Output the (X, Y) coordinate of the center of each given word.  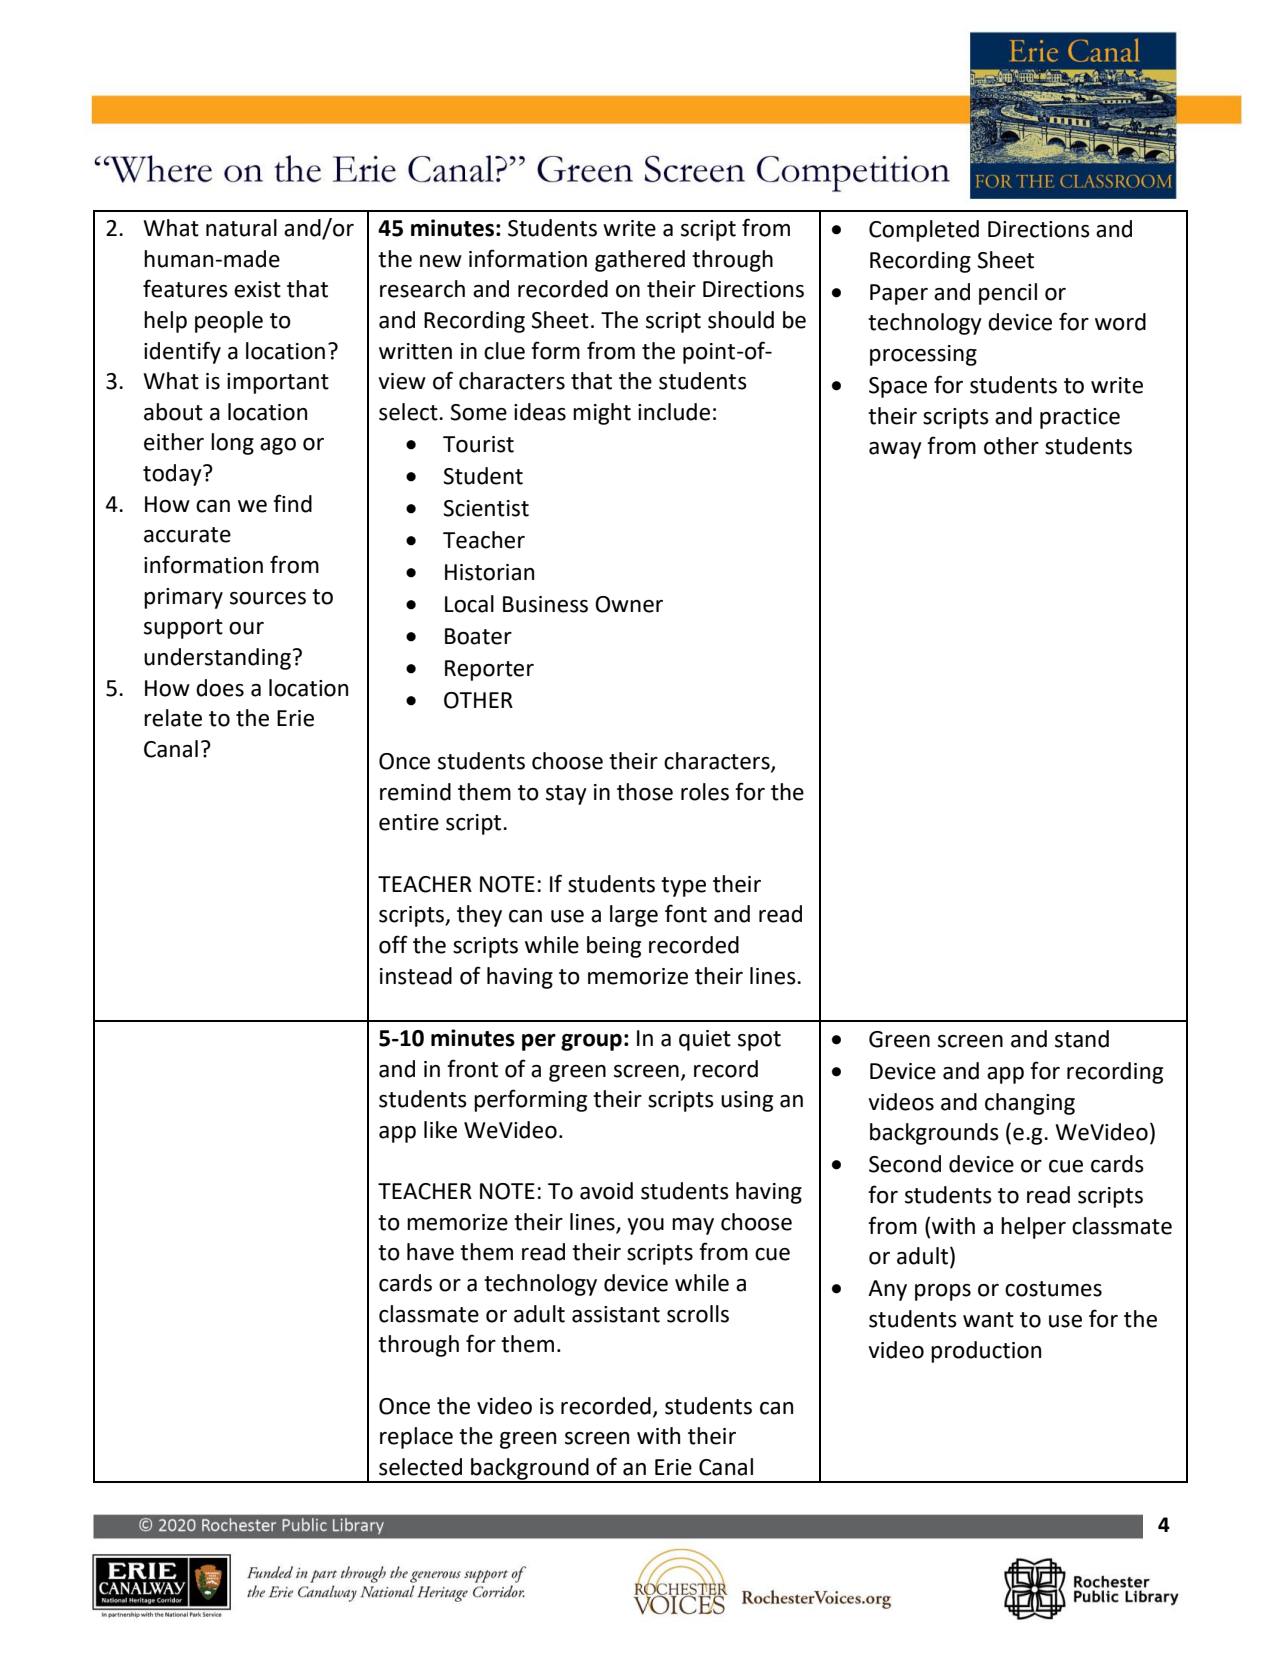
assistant (616, 1314)
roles (705, 792)
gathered (640, 261)
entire (409, 822)
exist (257, 289)
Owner (629, 604)
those (645, 792)
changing (1030, 1104)
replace (416, 1438)
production (986, 1352)
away (895, 450)
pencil (1008, 294)
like (440, 1130)
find (292, 503)
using (747, 1101)
